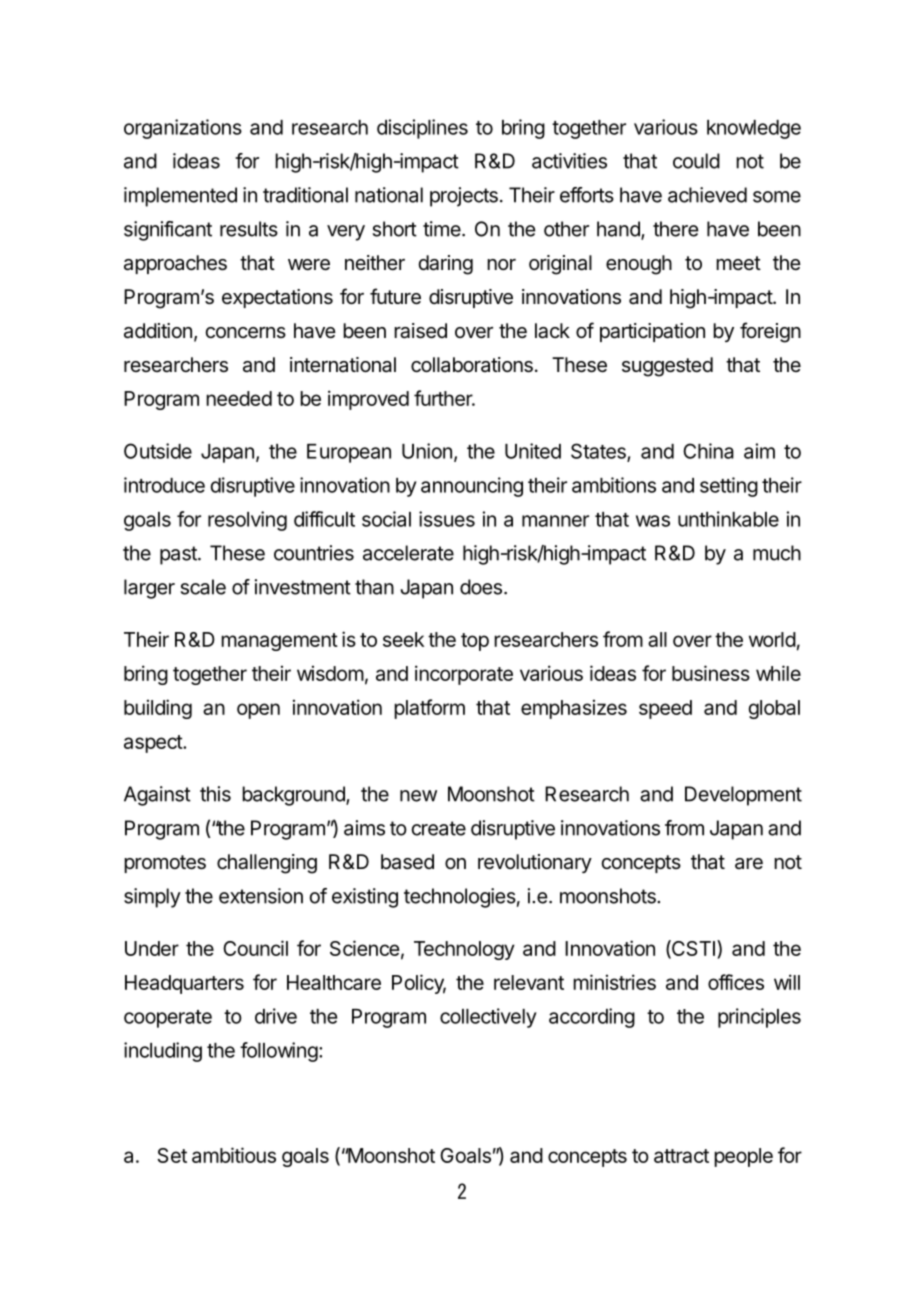 Image resolution: width=924 pixels, height=1308 pixels. Describe the element at coordinates (279, 642) in the screenshot. I see `management` at that location.
